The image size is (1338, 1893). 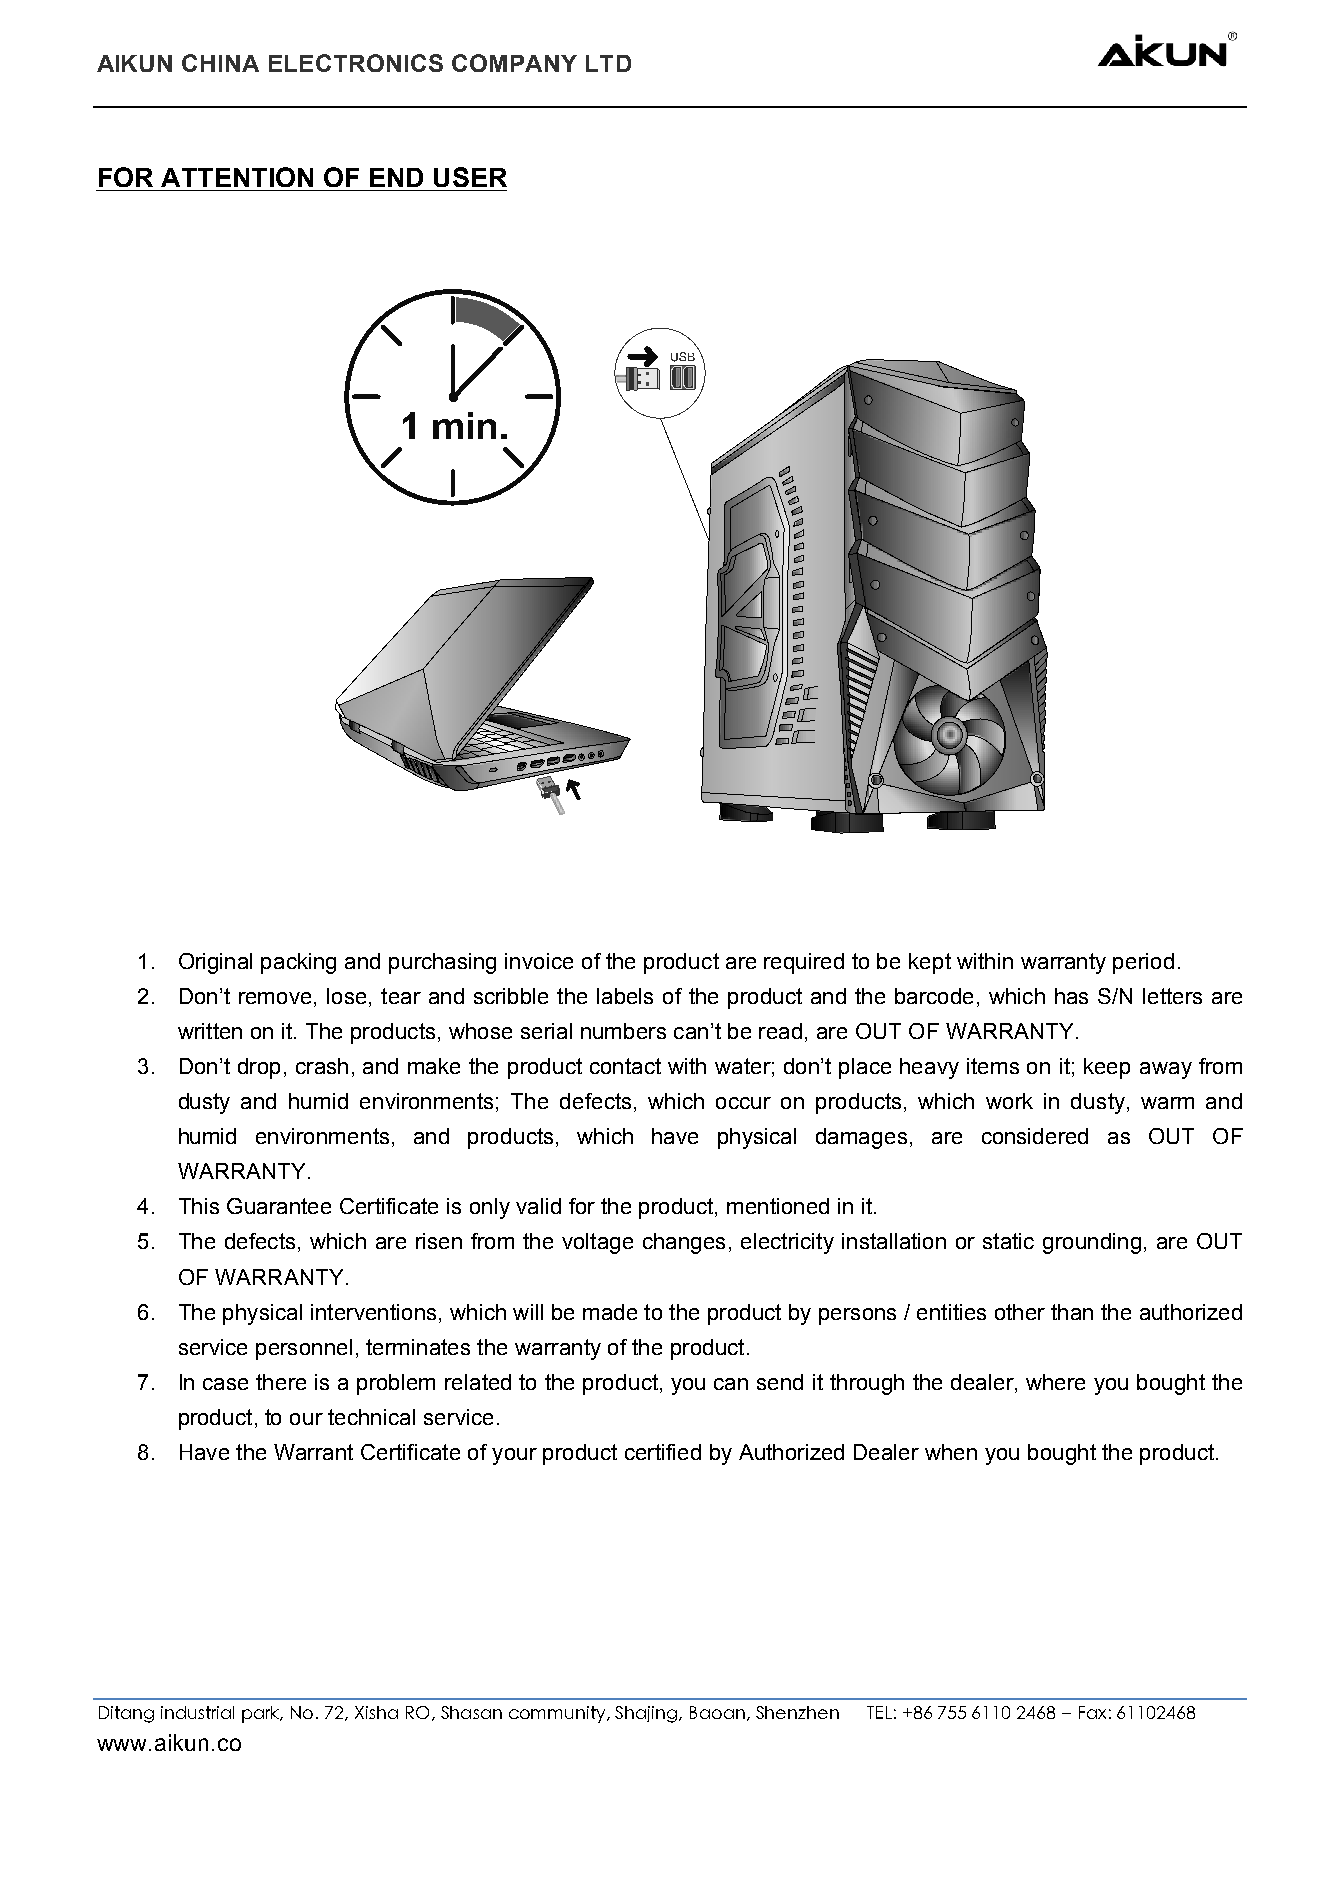 What do you see at coordinates (470, 177) in the image?
I see `USER` at bounding box center [470, 177].
